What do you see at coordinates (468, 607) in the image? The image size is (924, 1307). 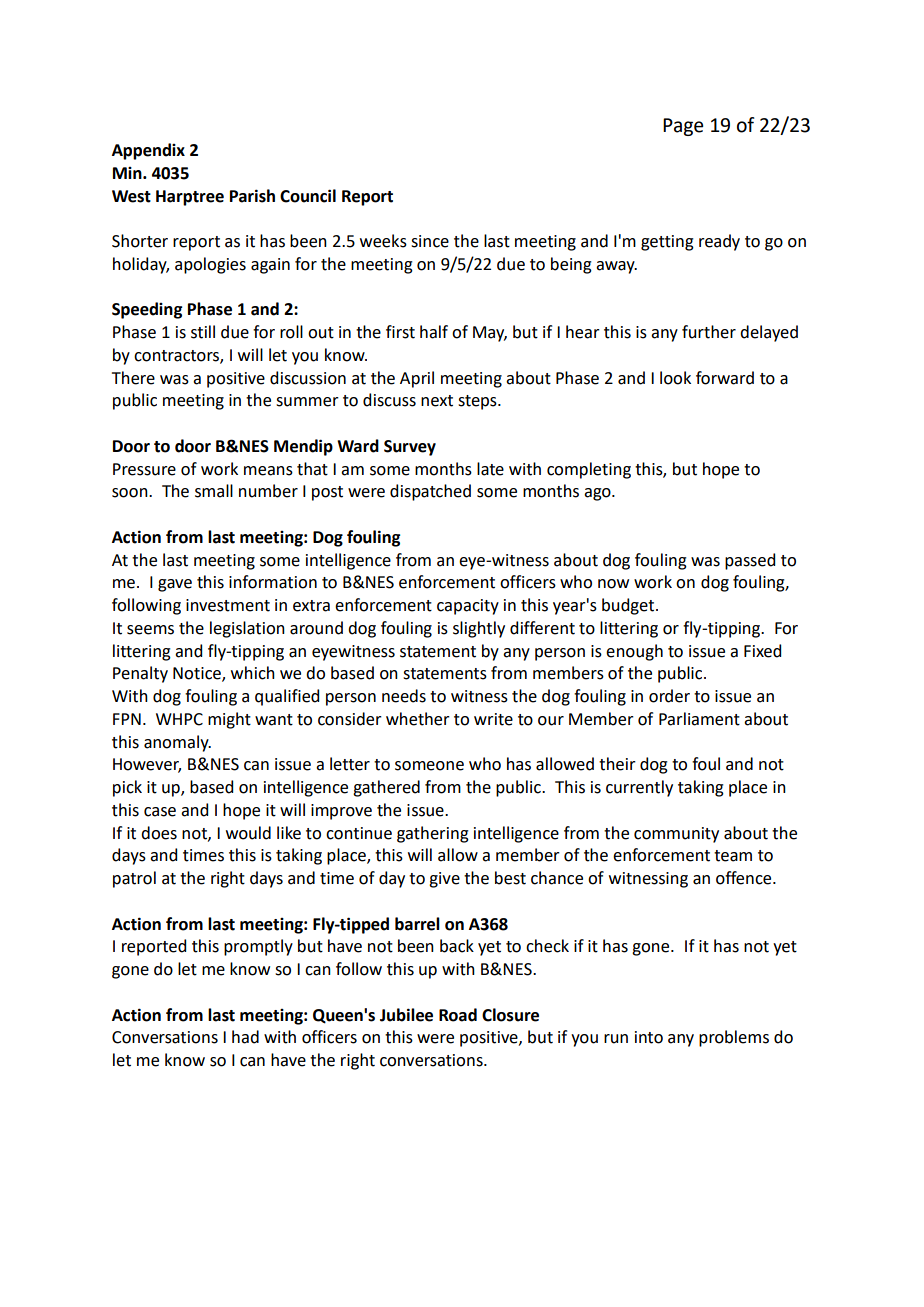 I see `capacity` at bounding box center [468, 607].
